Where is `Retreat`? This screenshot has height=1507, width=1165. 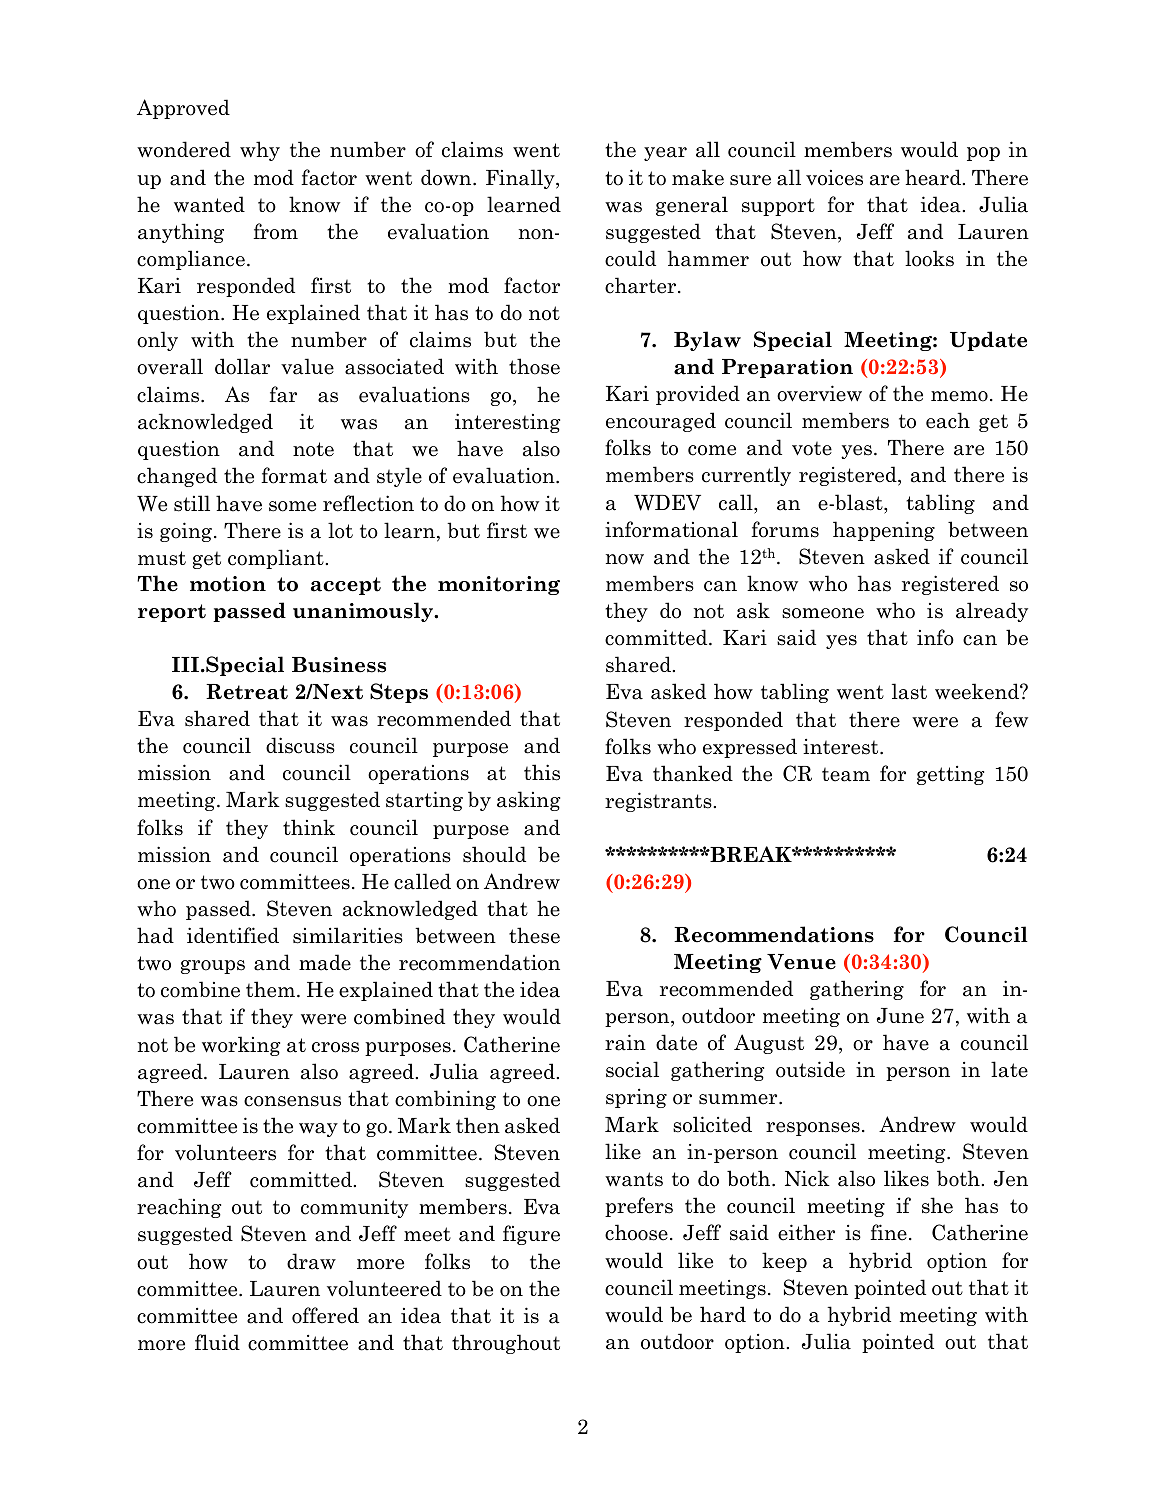
Retreat is located at coordinates (247, 692).
